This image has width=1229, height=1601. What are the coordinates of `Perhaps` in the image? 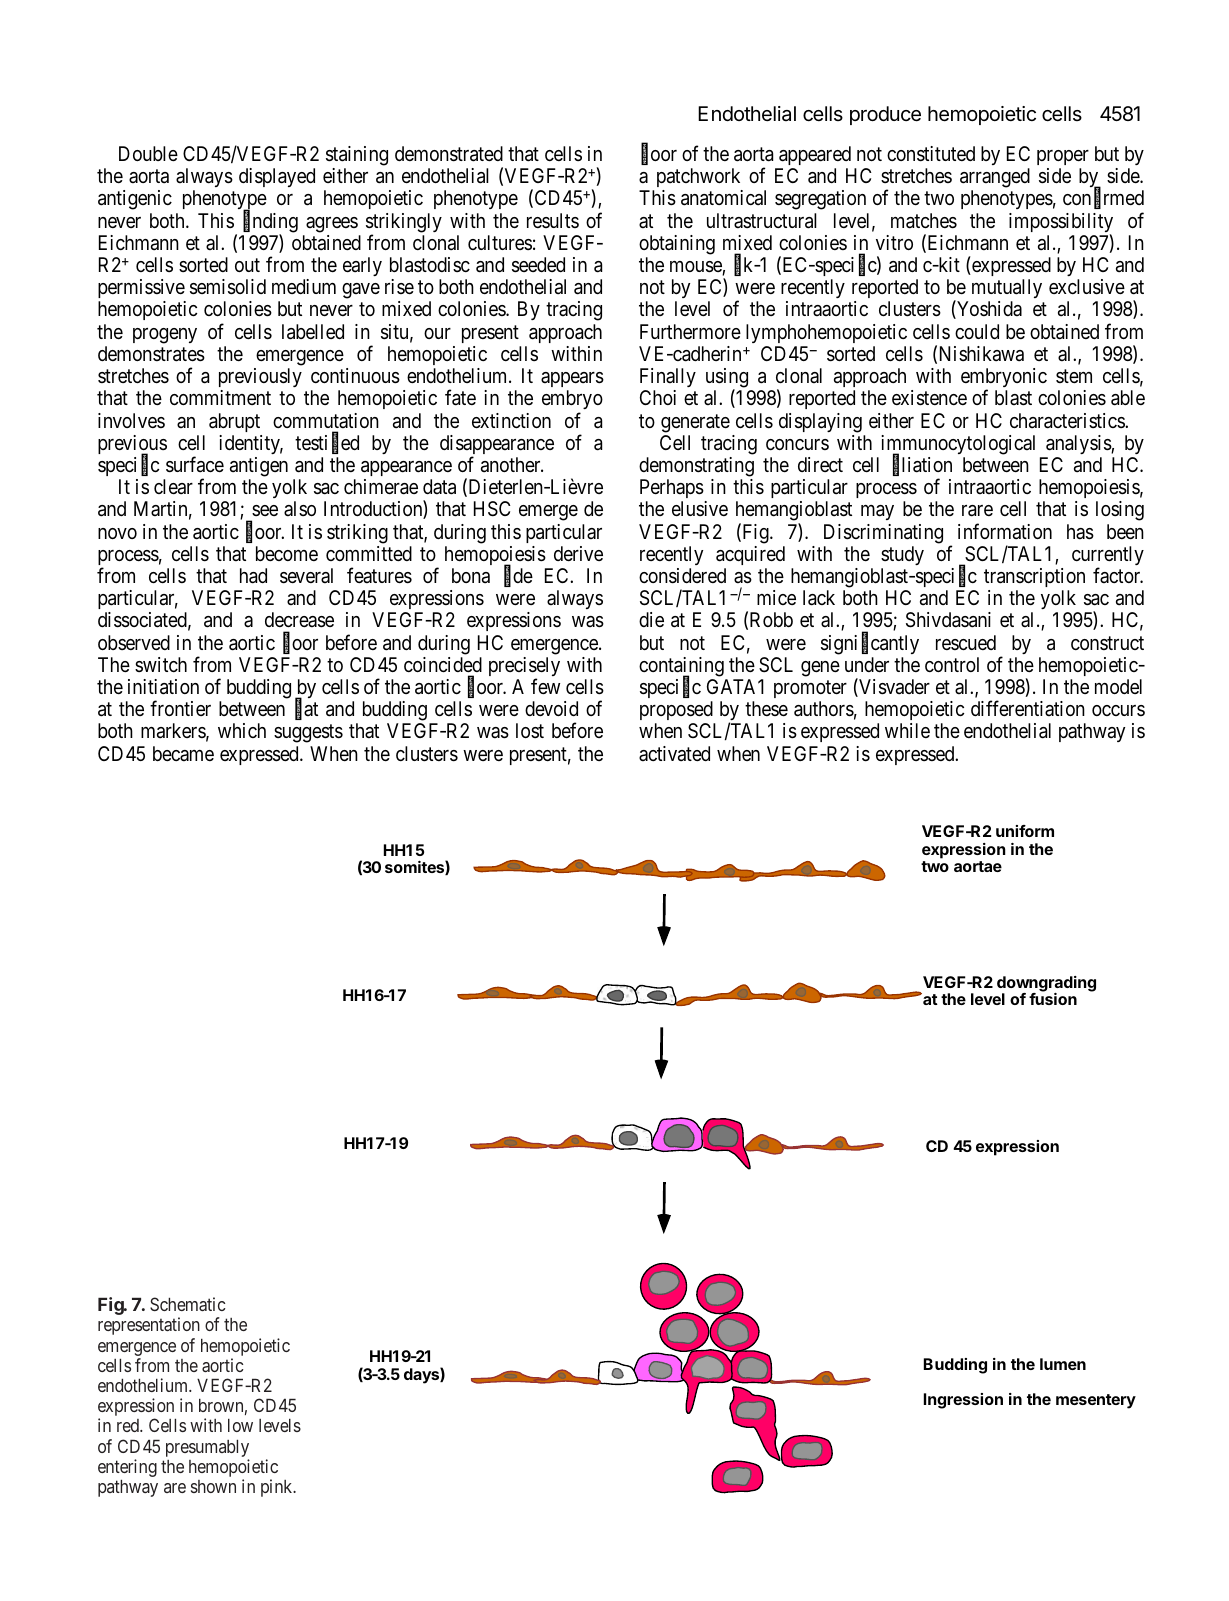 It's located at (672, 488).
